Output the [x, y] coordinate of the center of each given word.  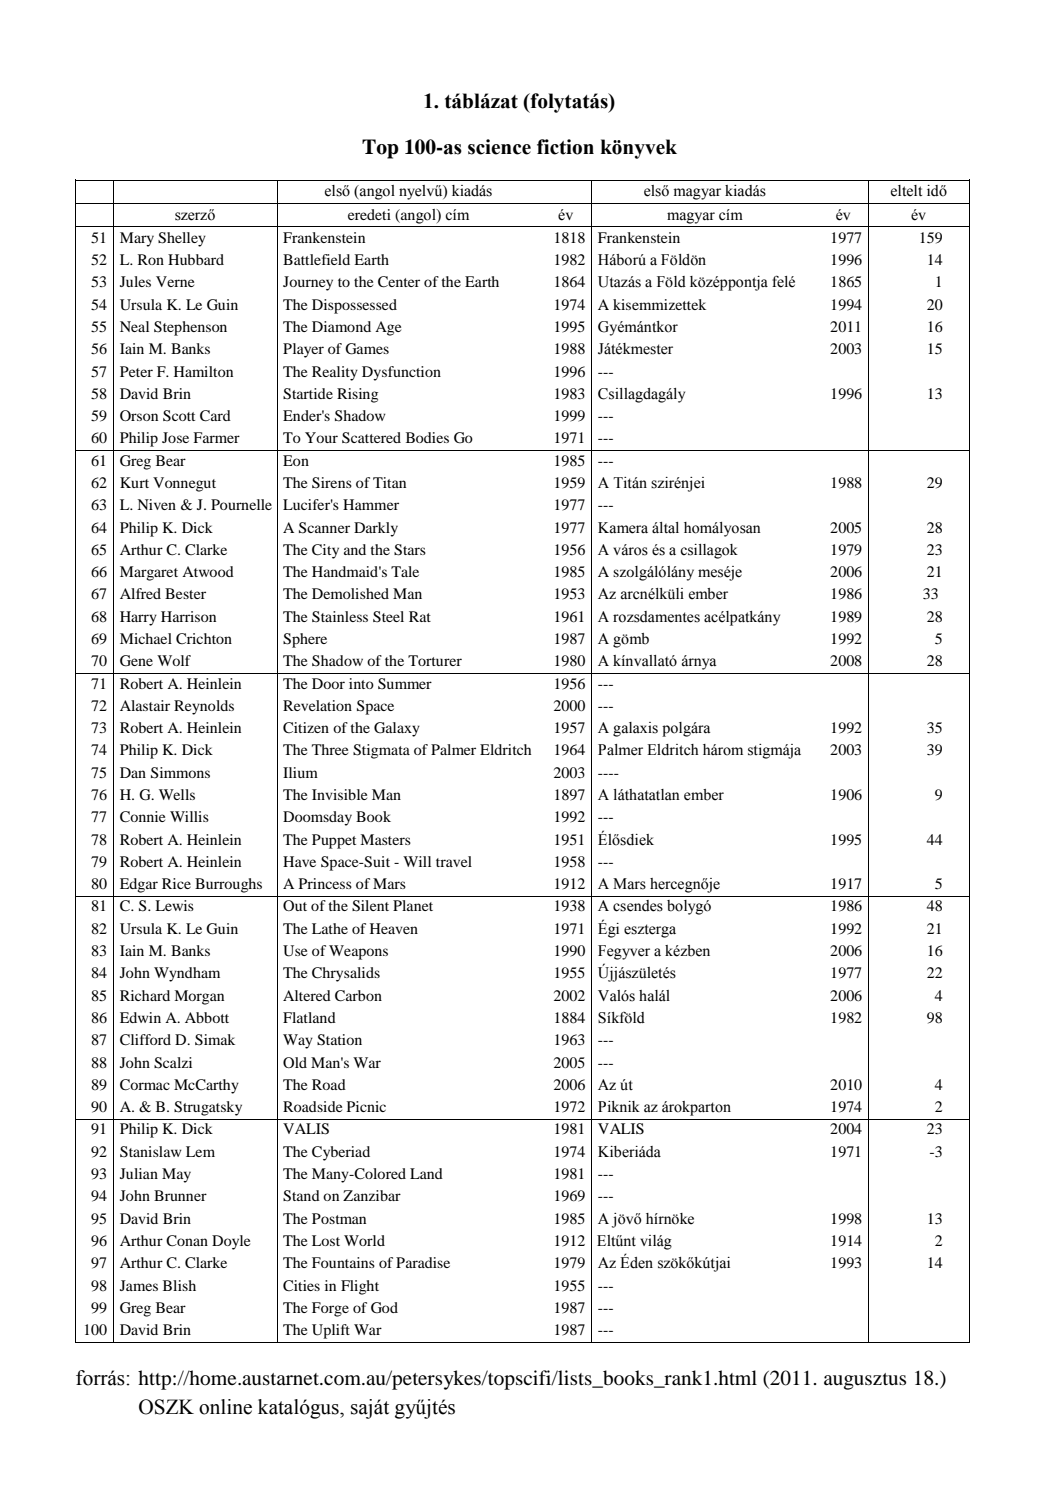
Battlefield [316, 259]
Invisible [339, 794]
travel [454, 861]
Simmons [180, 773]
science [499, 147]
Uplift [331, 1331]
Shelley [182, 239]
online [225, 1407]
